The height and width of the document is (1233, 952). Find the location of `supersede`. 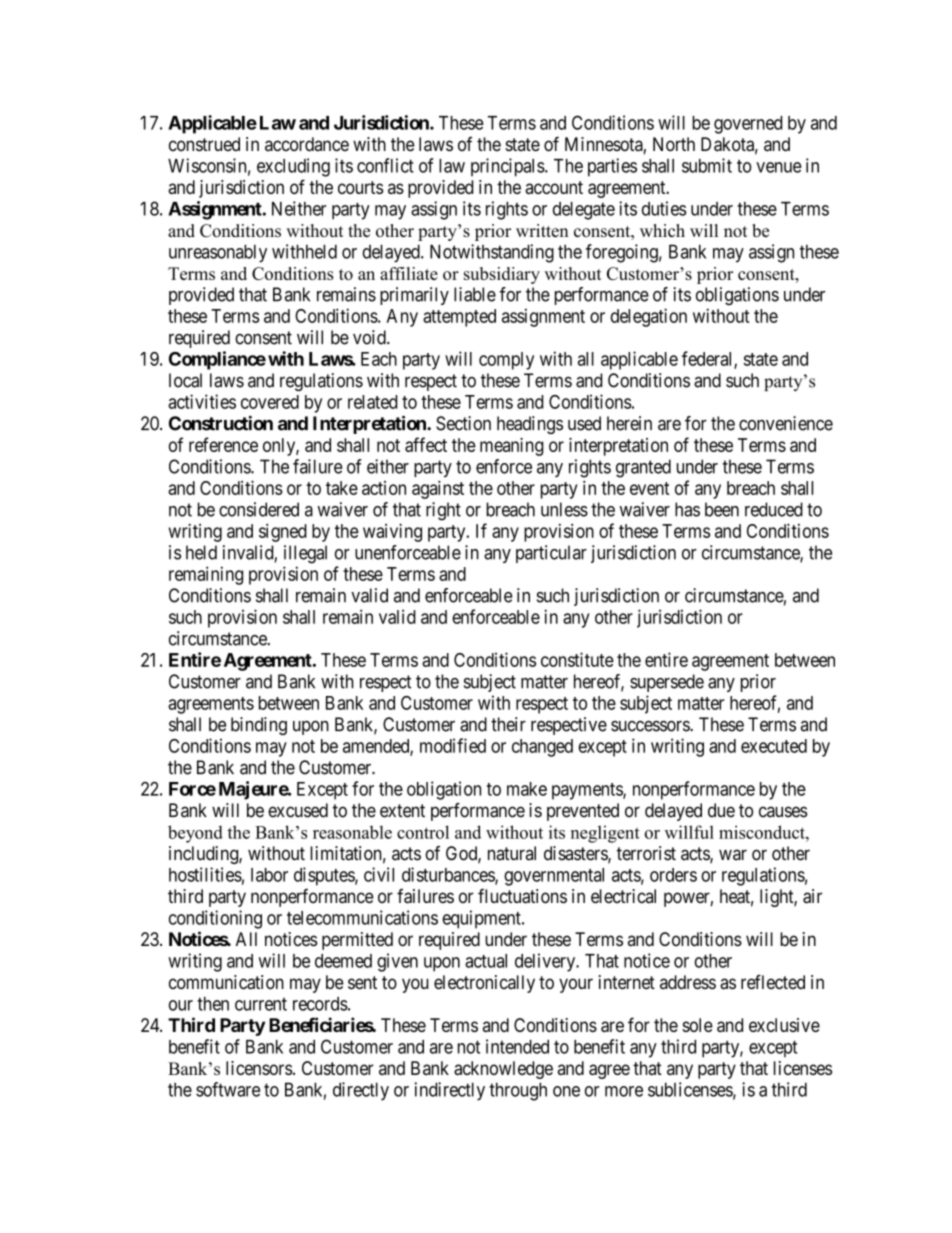

supersede is located at coordinates (667, 683).
